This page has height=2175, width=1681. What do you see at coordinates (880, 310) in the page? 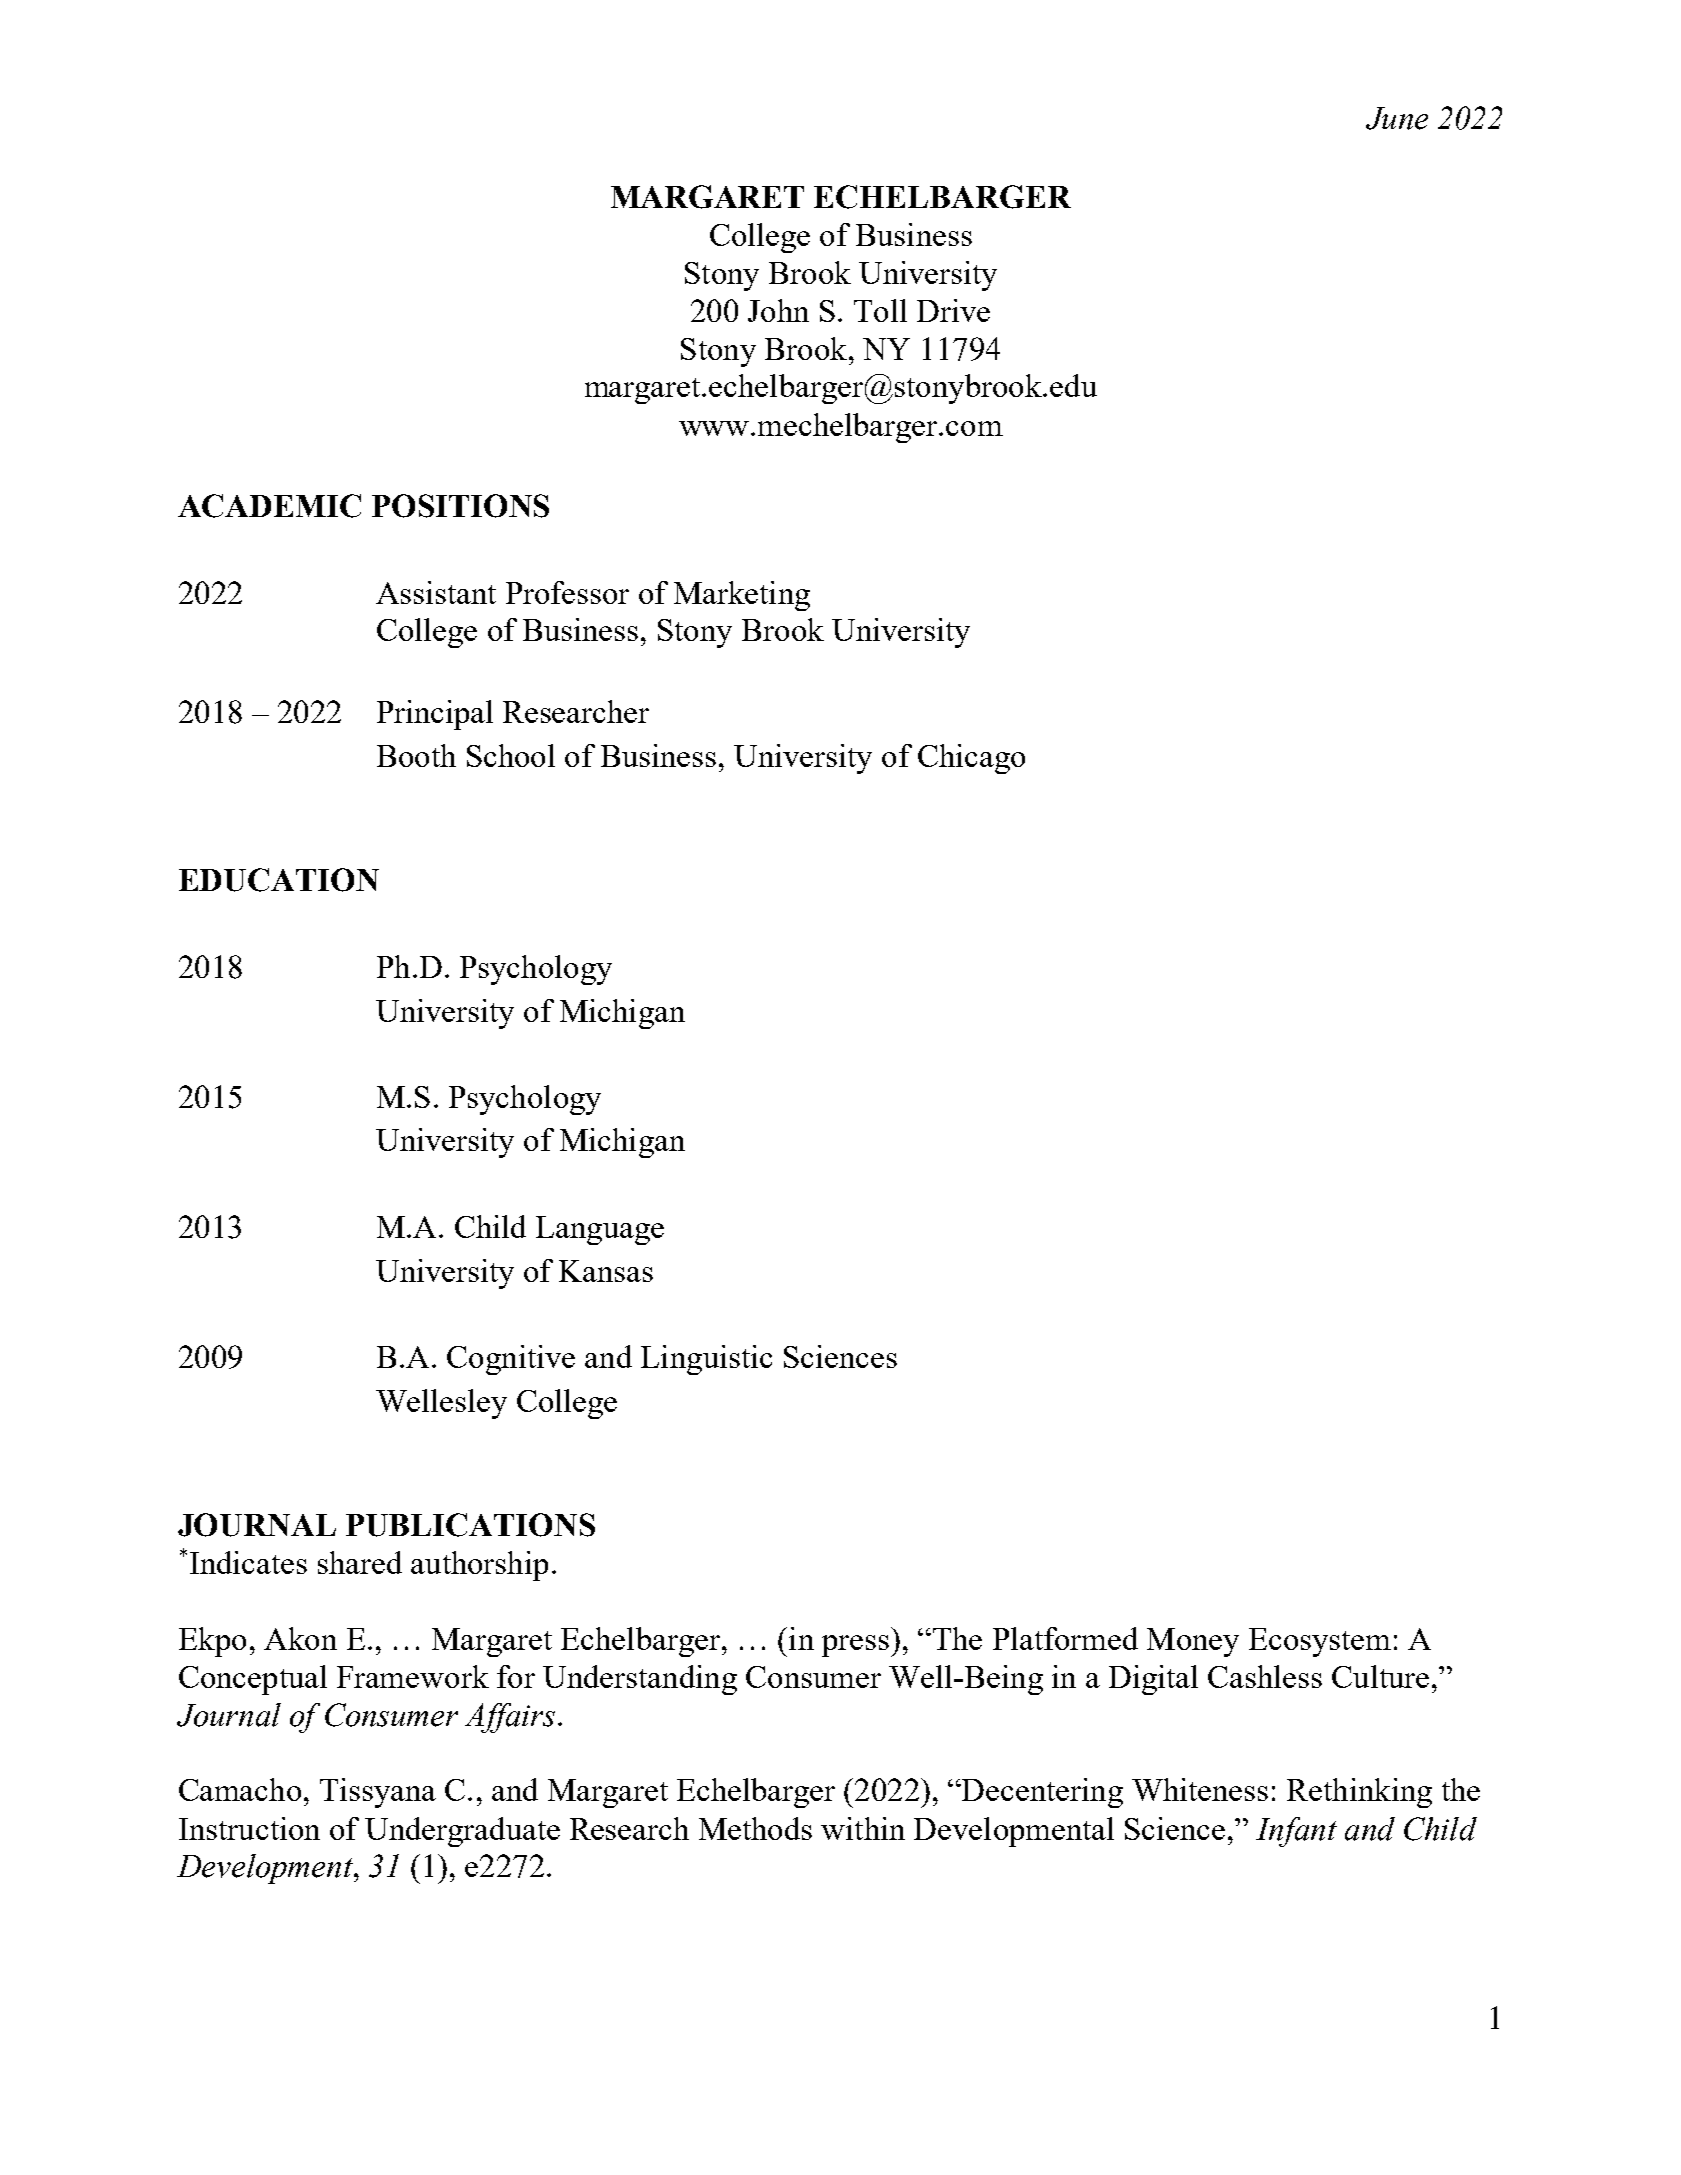
I see `Toll` at bounding box center [880, 310].
